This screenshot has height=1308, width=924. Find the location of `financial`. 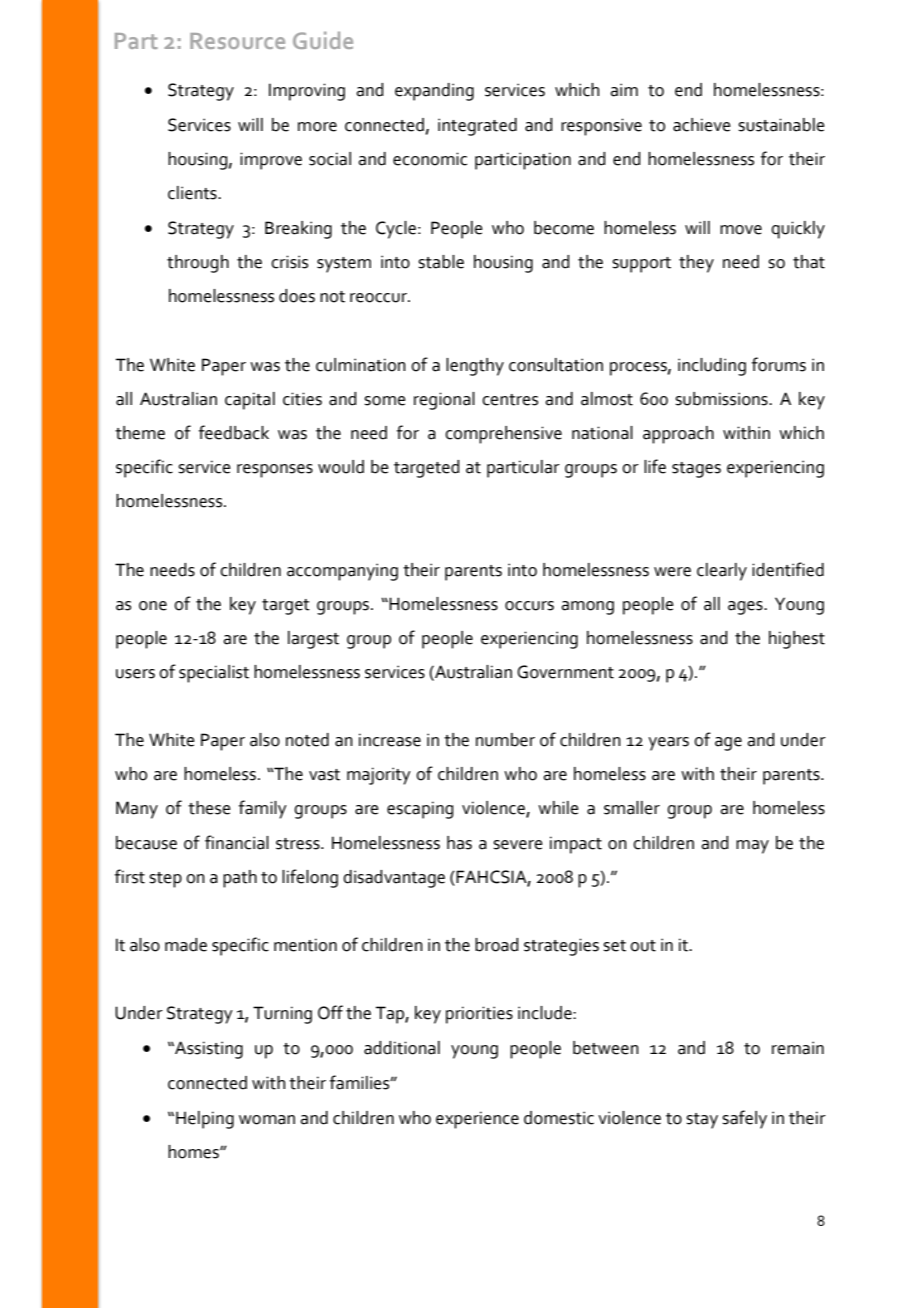

financial is located at coordinates (237, 842).
